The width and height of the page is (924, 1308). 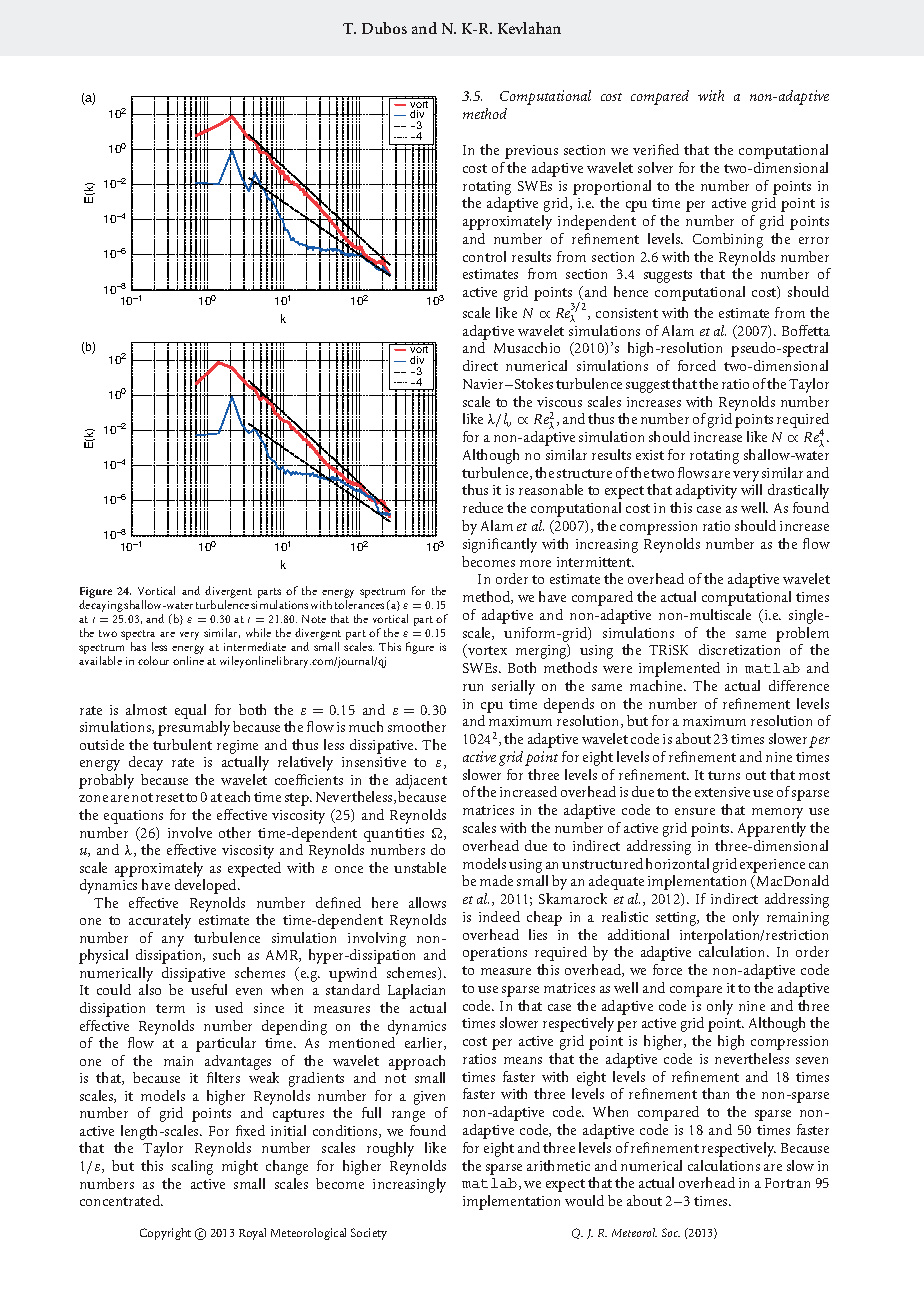 What do you see at coordinates (655, 167) in the page?
I see `solver` at bounding box center [655, 167].
